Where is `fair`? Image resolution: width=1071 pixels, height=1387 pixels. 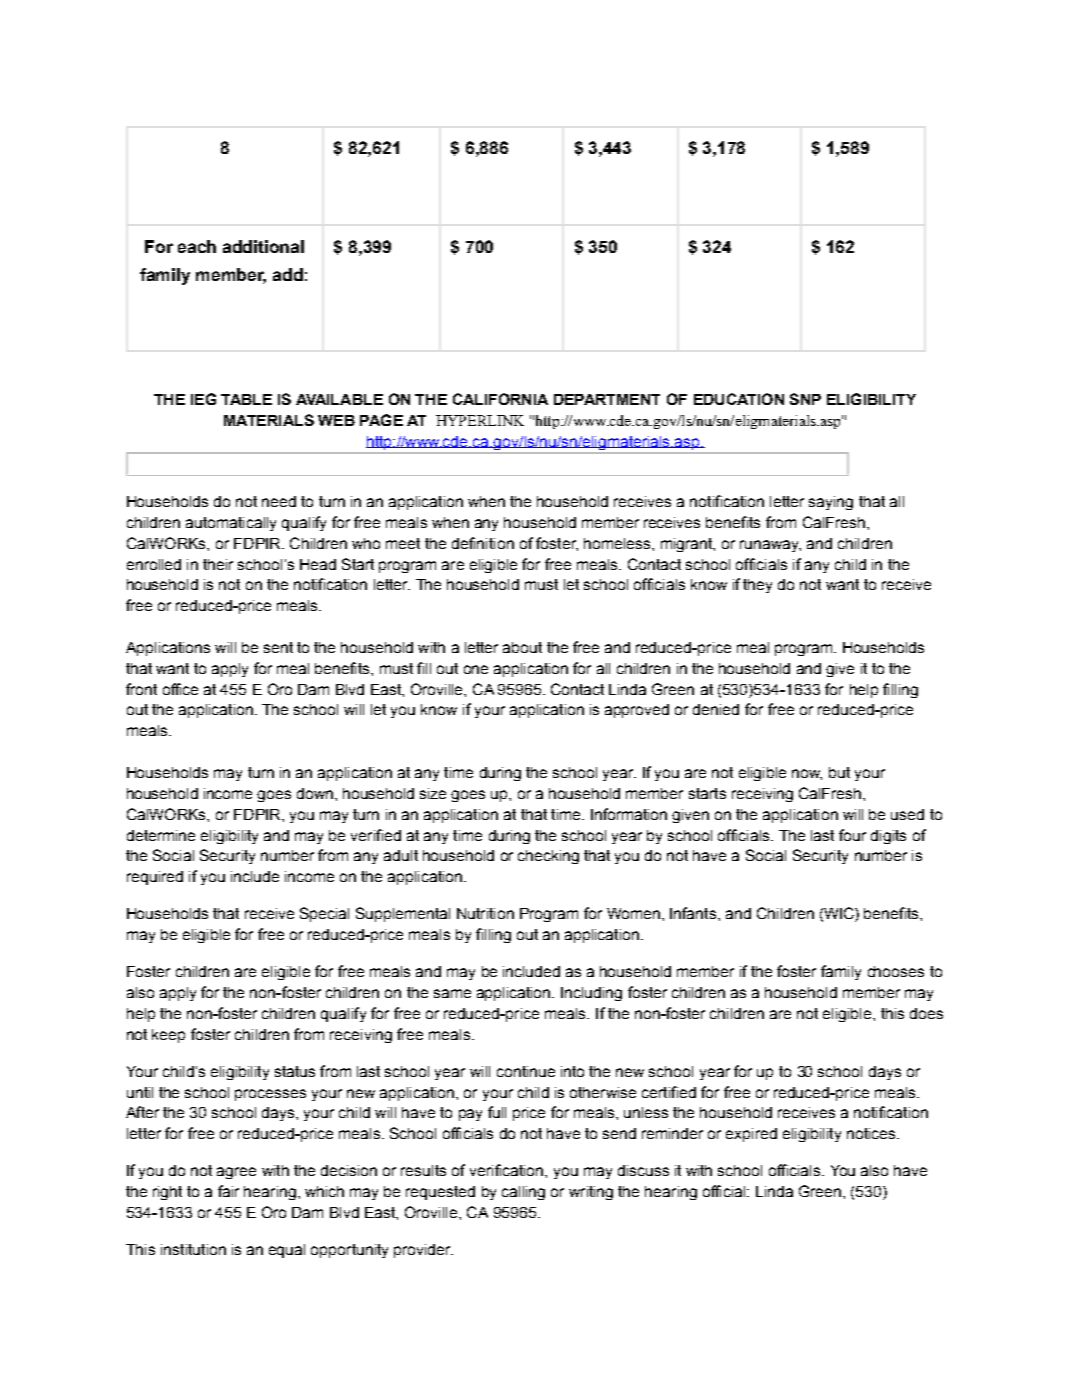
fair is located at coordinates (228, 1191).
